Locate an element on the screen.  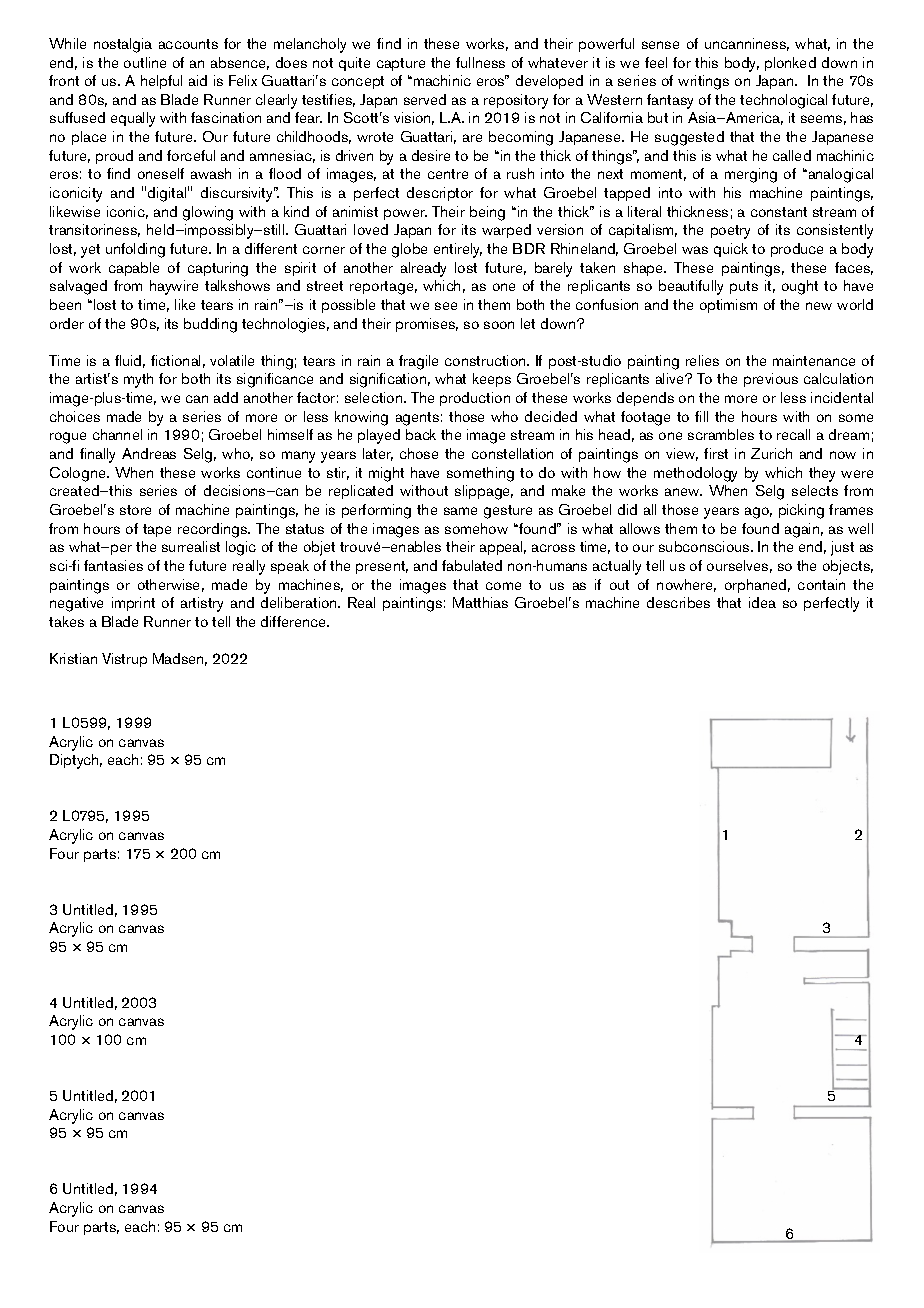
produce is located at coordinates (797, 250).
